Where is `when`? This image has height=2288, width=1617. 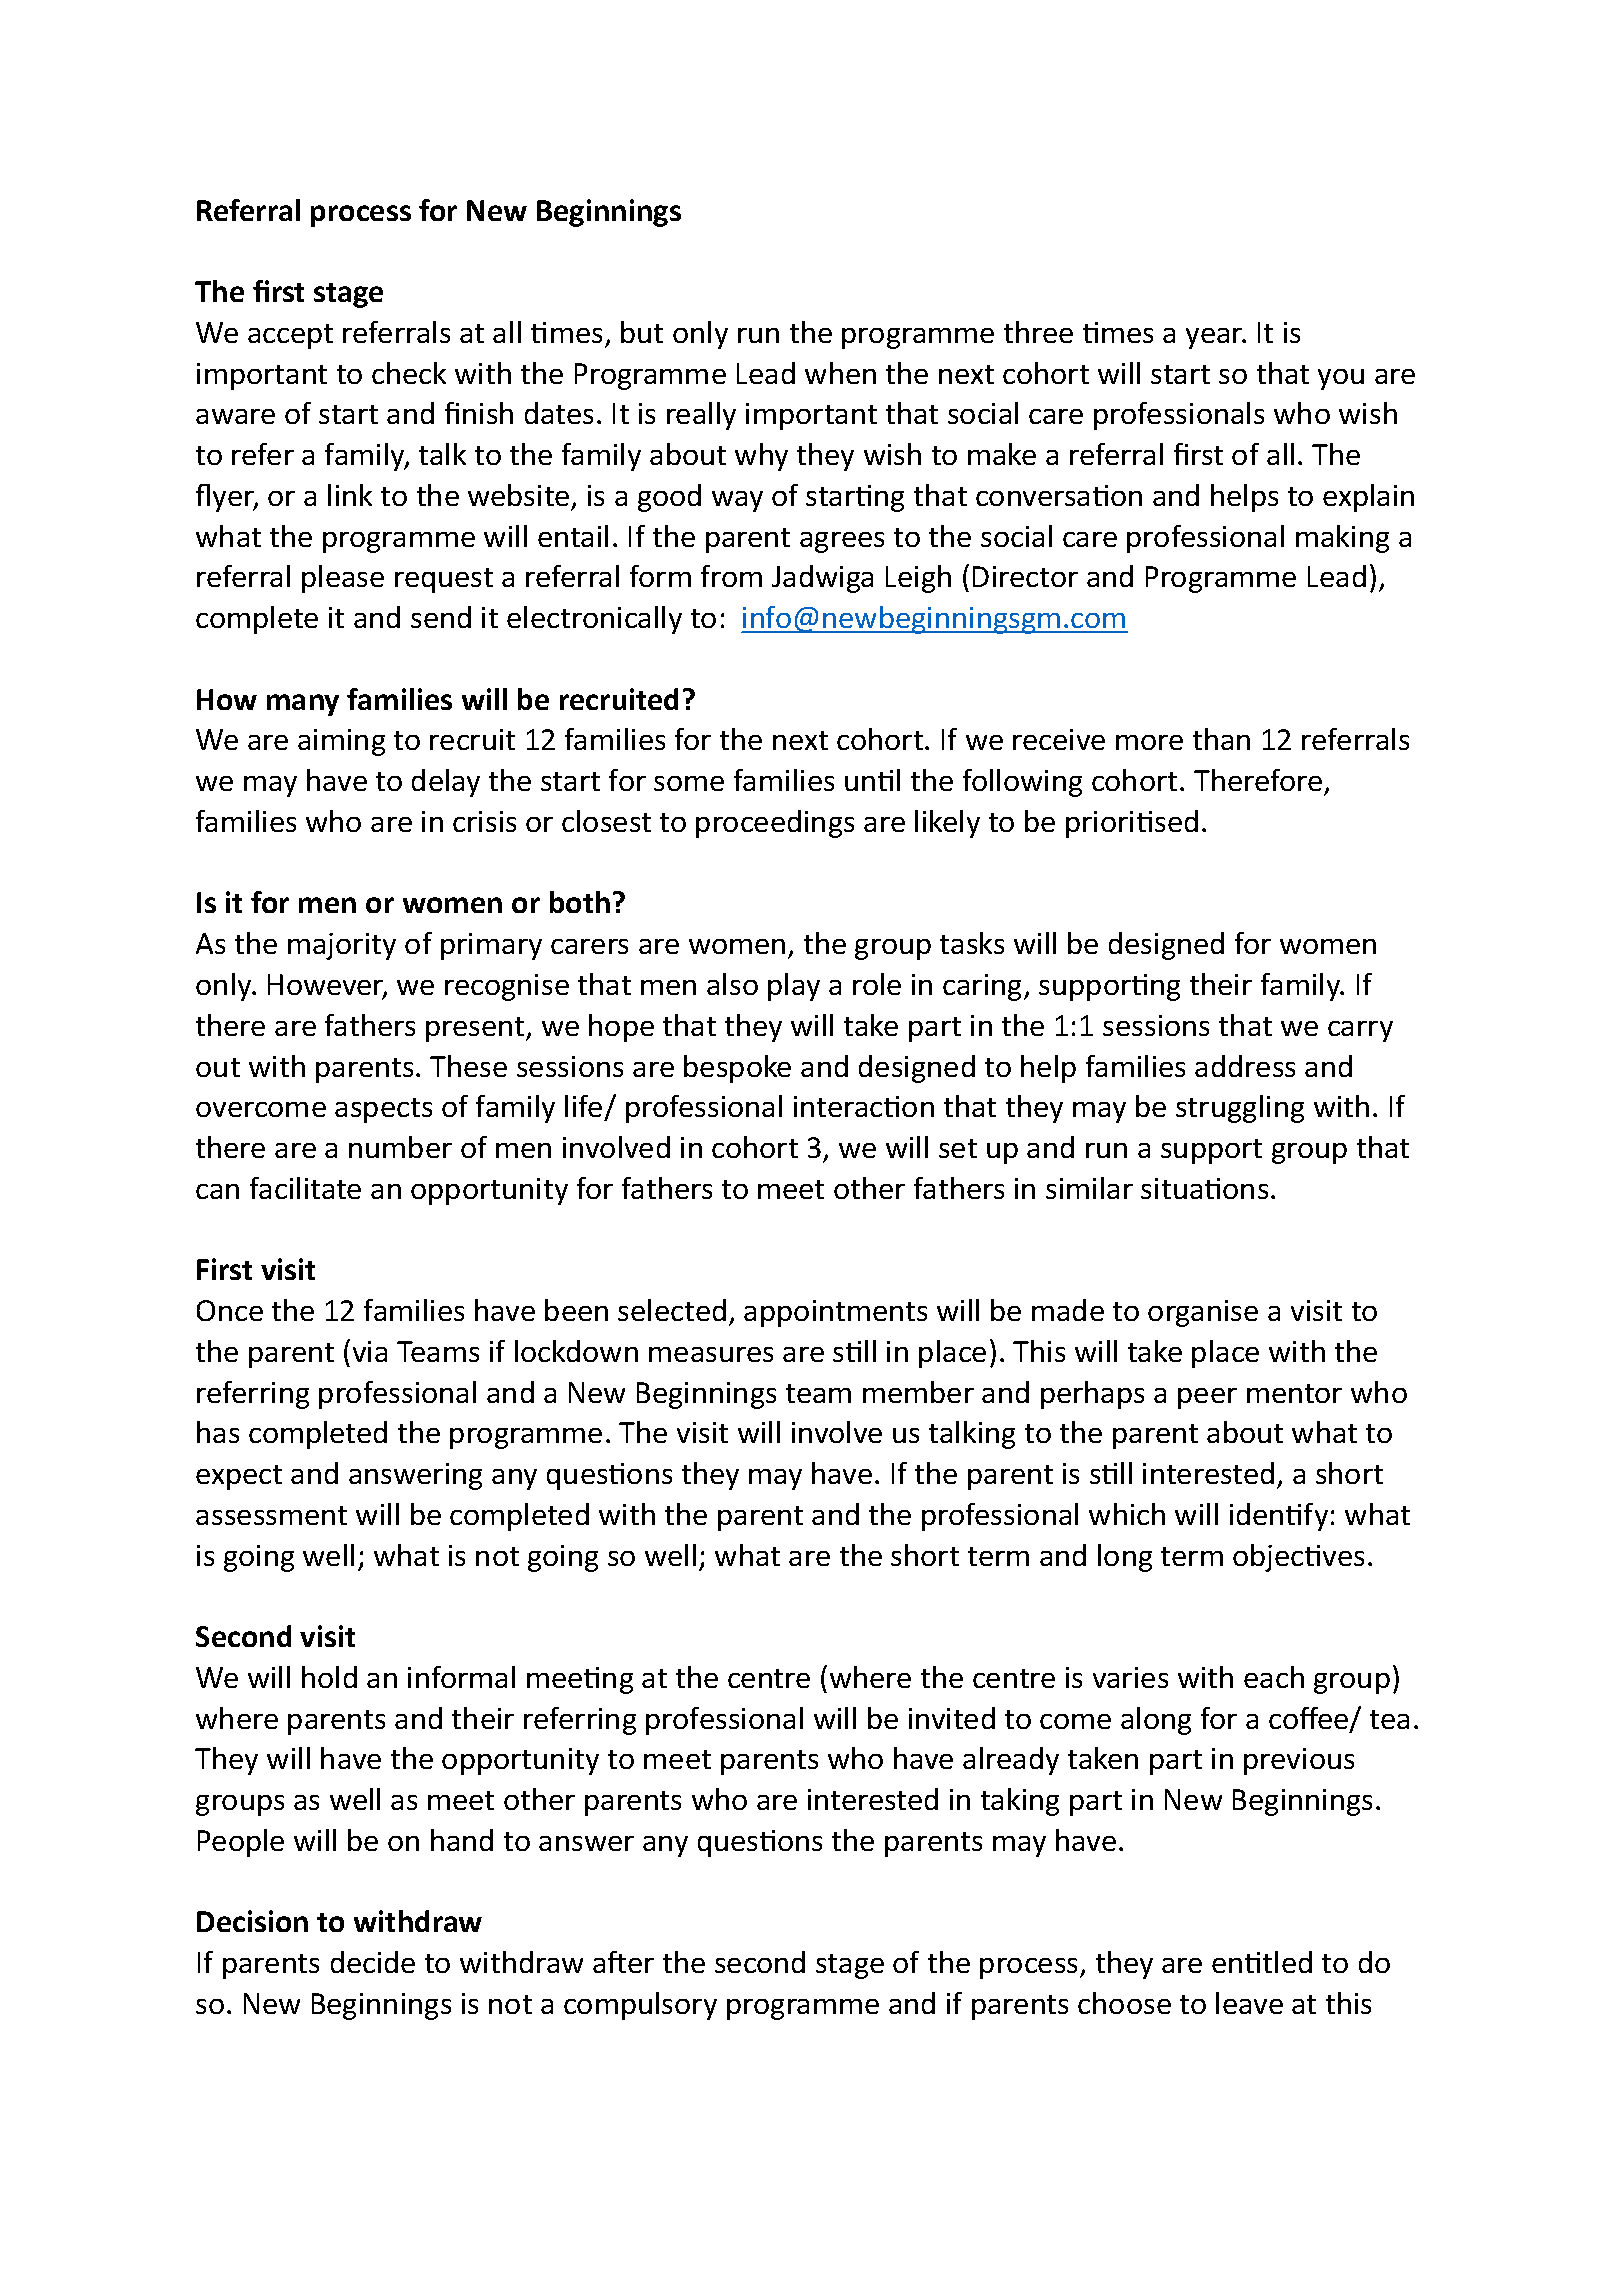 when is located at coordinates (840, 373).
